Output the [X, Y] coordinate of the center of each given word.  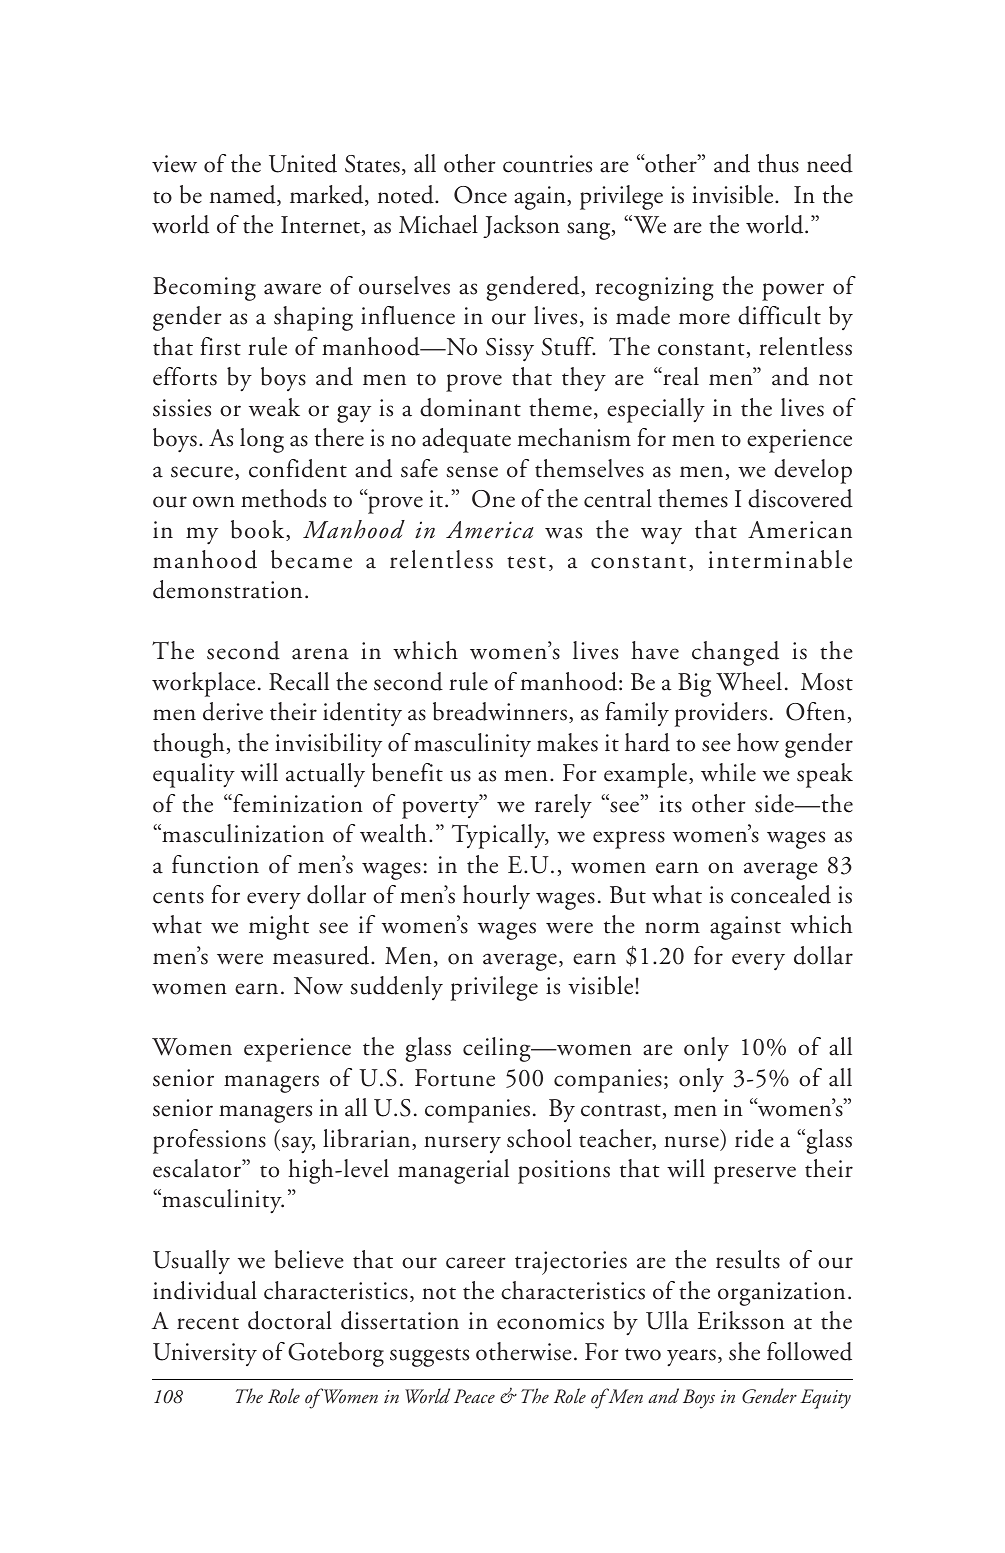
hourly [496, 897]
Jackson [521, 226]
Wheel [749, 681]
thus [778, 163]
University [205, 1354]
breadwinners [500, 711]
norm [672, 928]
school [539, 1138]
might [279, 927]
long [262, 440]
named [244, 195]
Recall [299, 681]
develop [813, 471]
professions [209, 1141]
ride [754, 1138]
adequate [466, 440]
